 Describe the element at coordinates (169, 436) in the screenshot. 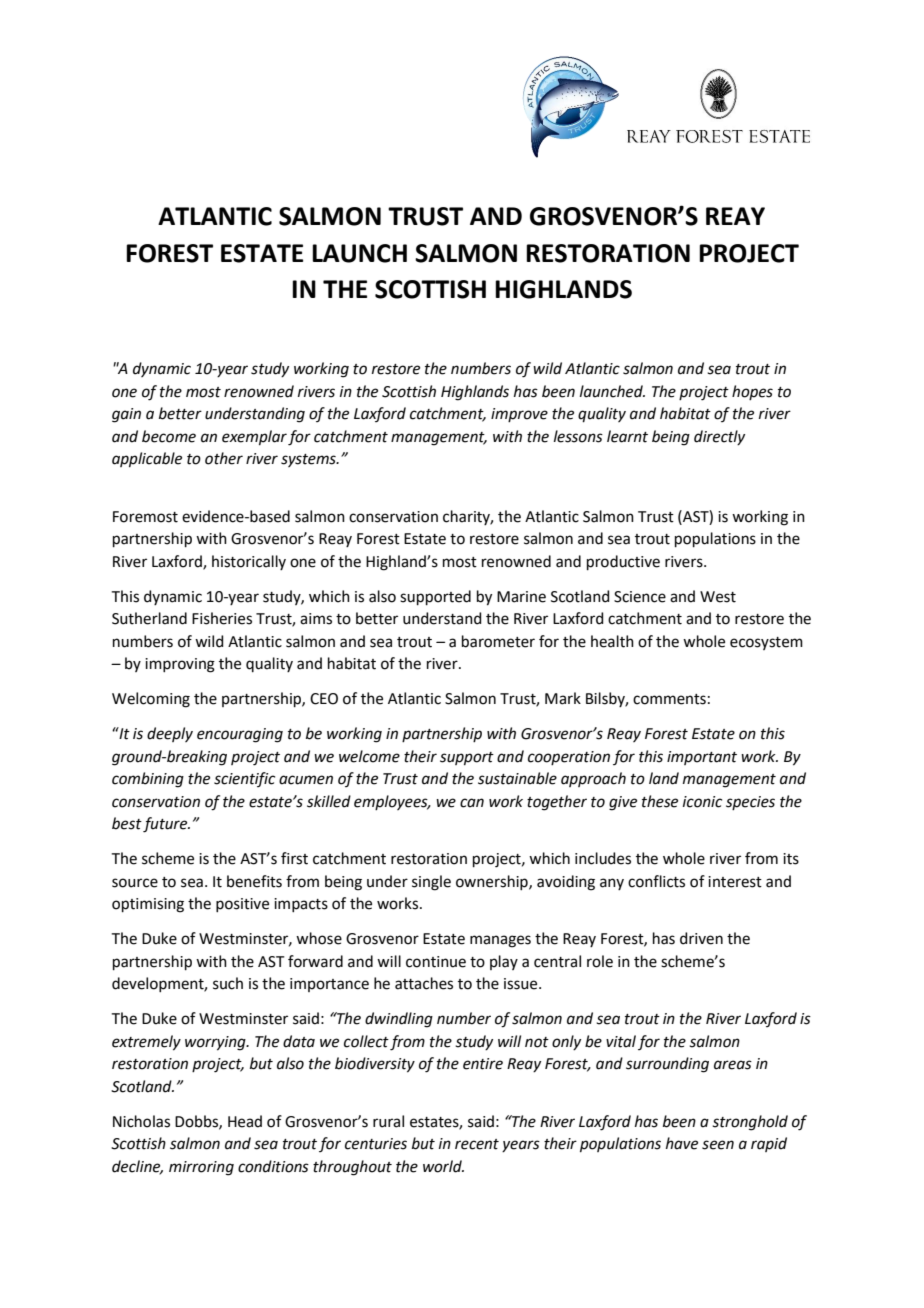

I see `become` at that location.
